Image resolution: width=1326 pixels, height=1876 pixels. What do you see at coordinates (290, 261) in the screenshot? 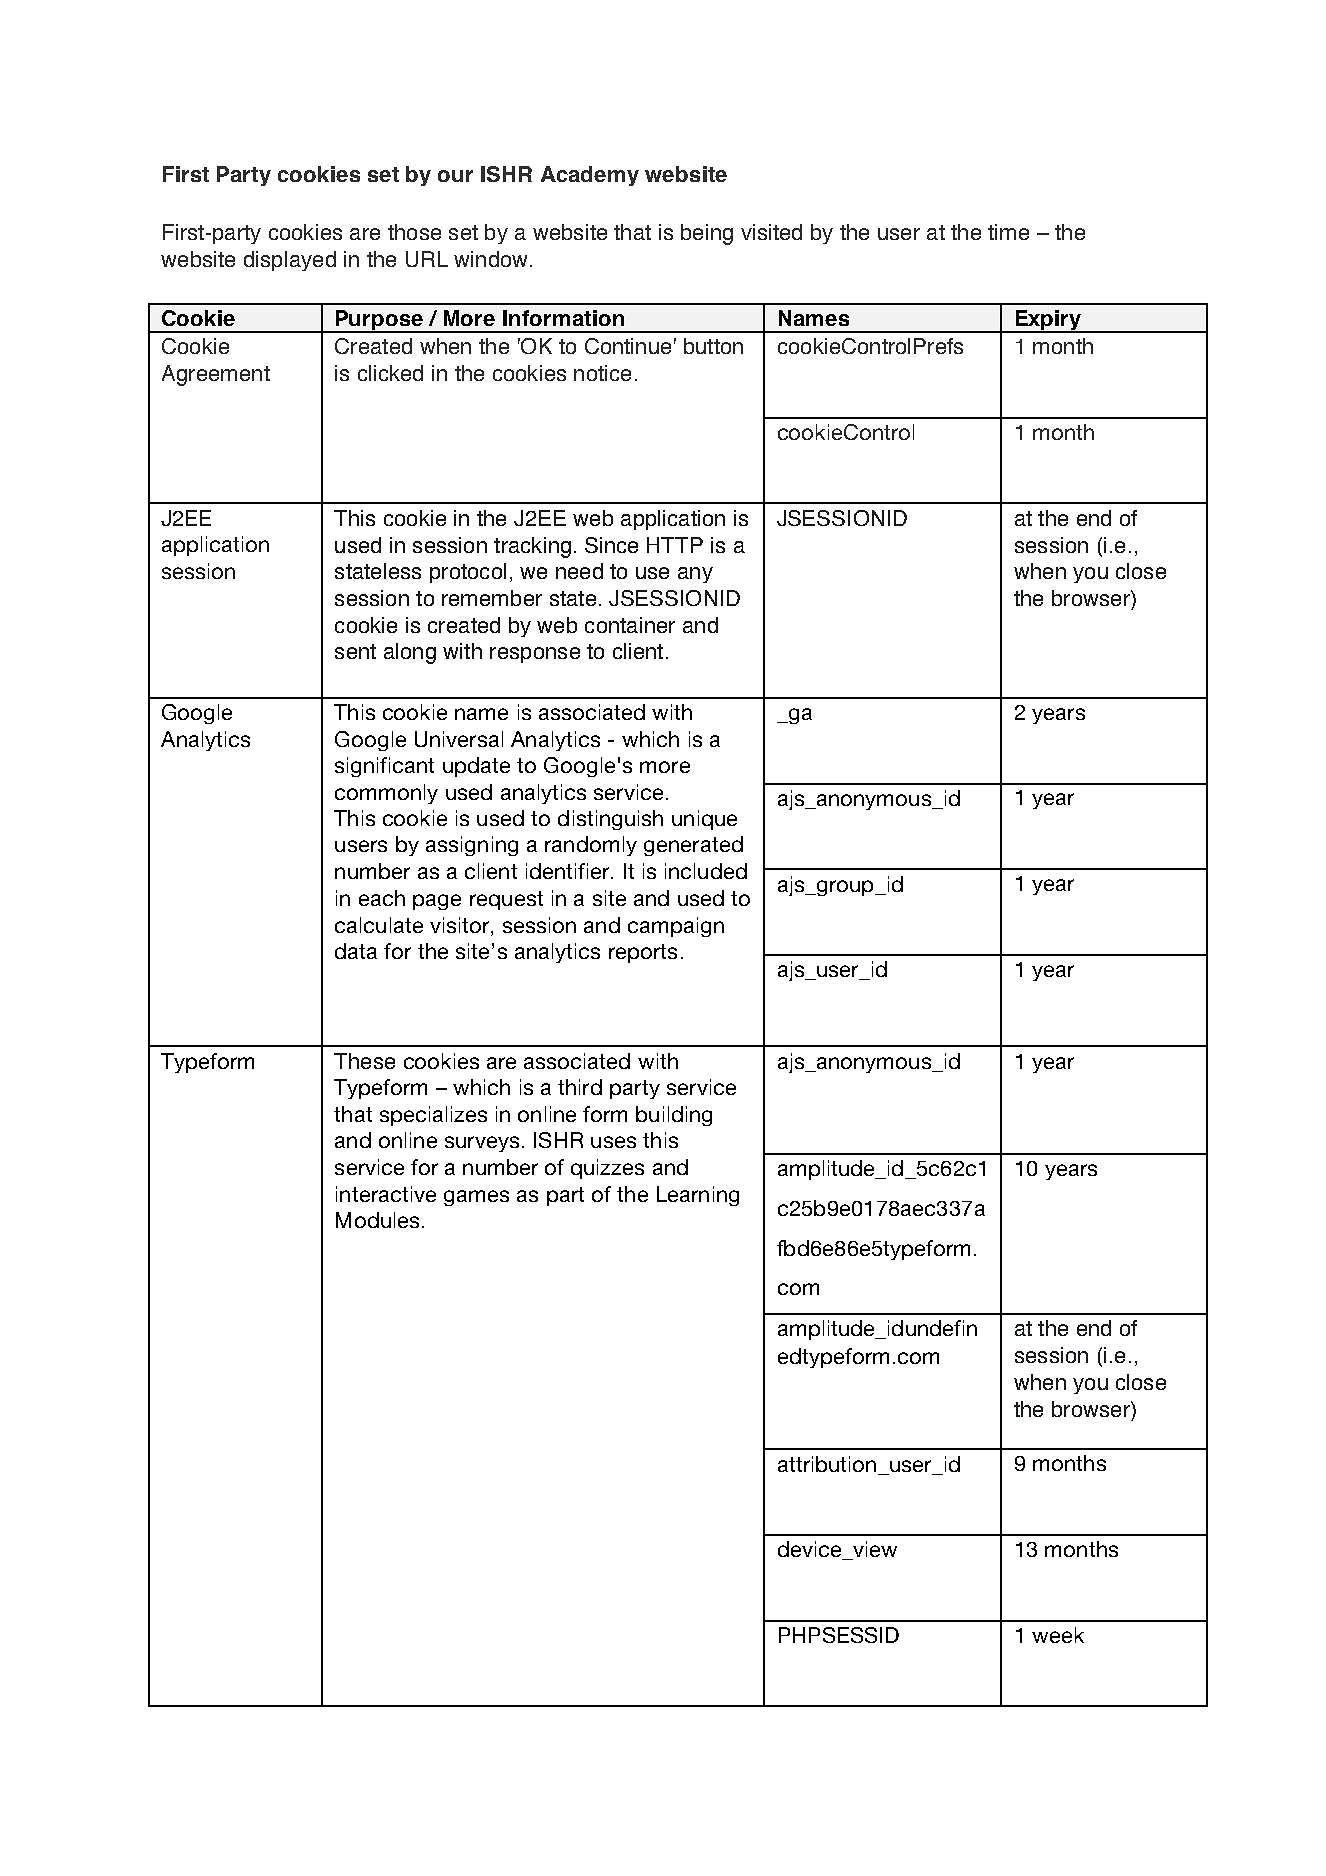
I see `displayed` at bounding box center [290, 261].
